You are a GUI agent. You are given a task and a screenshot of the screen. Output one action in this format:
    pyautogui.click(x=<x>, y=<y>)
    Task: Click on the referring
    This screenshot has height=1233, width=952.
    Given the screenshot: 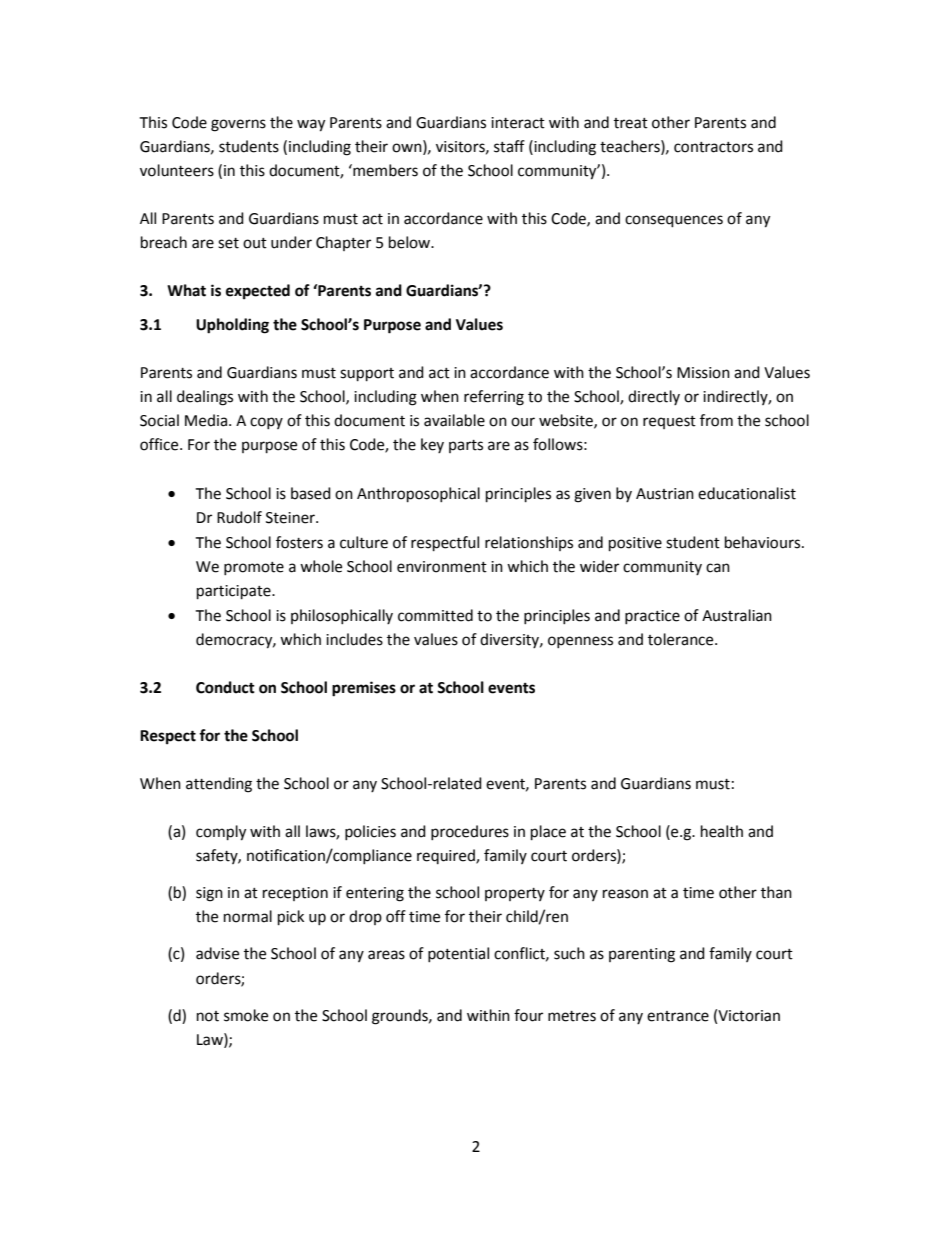 What is the action you would take?
    pyautogui.click(x=494, y=398)
